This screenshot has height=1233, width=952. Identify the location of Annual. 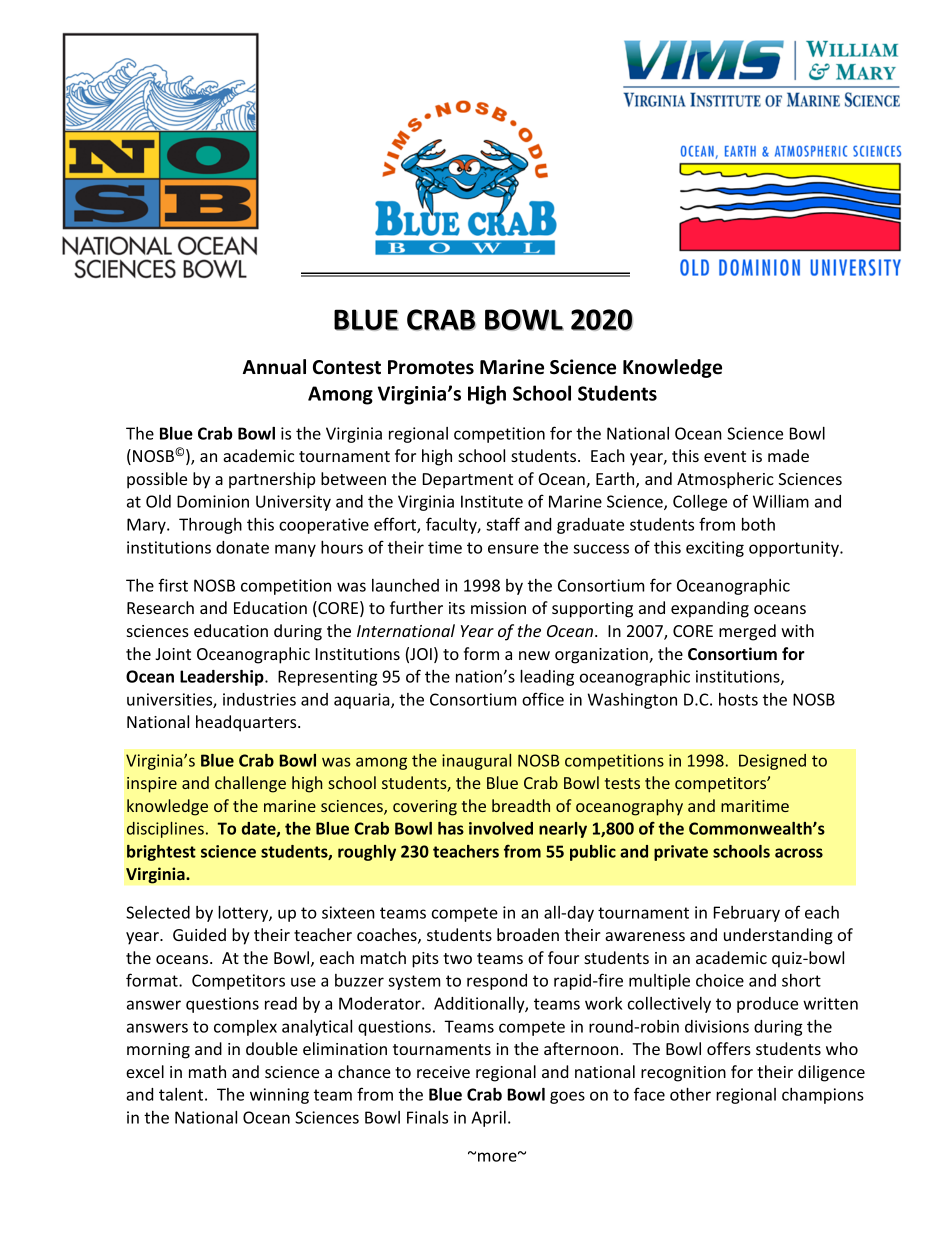
(274, 367).
